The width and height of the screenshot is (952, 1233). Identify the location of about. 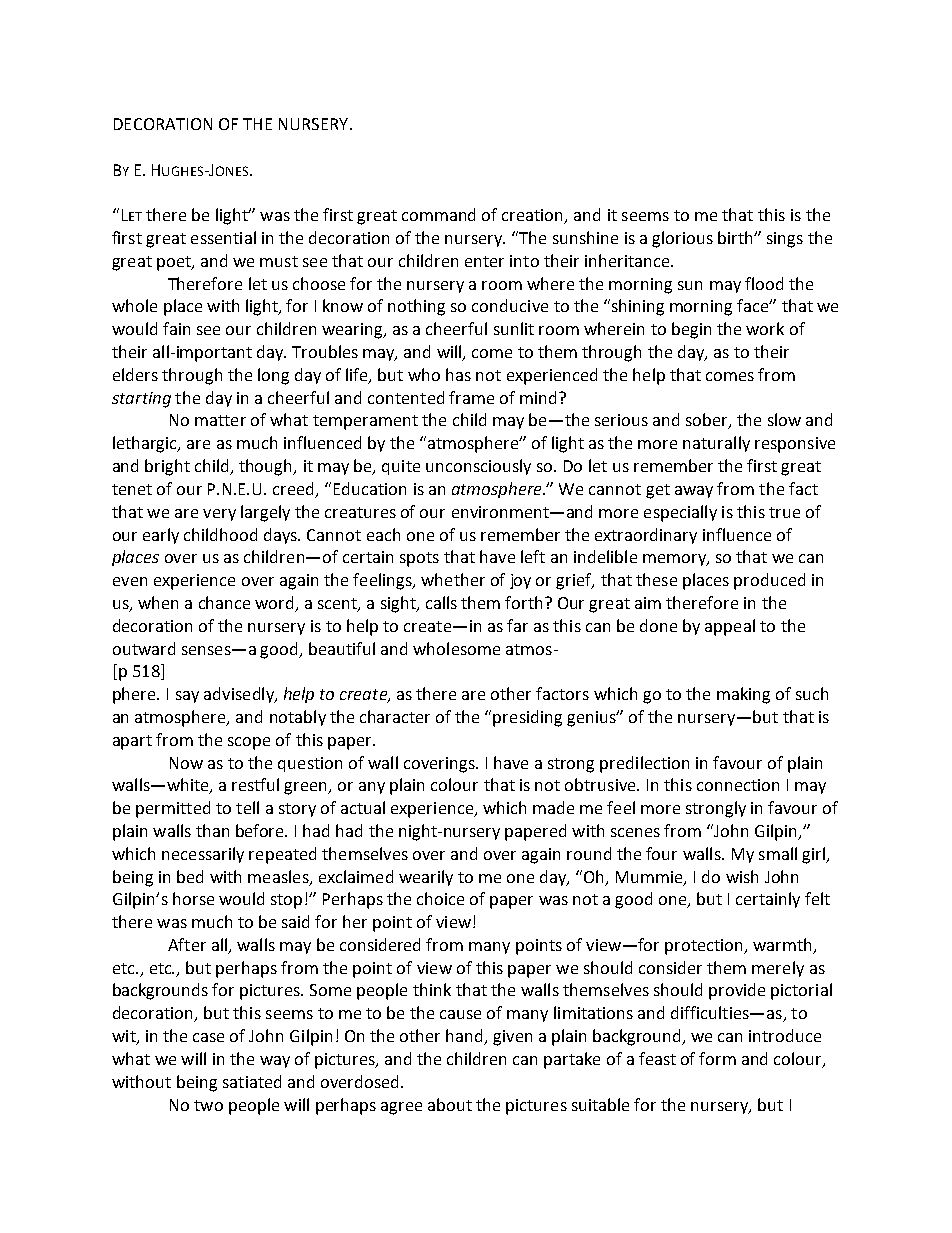
(450, 1104).
